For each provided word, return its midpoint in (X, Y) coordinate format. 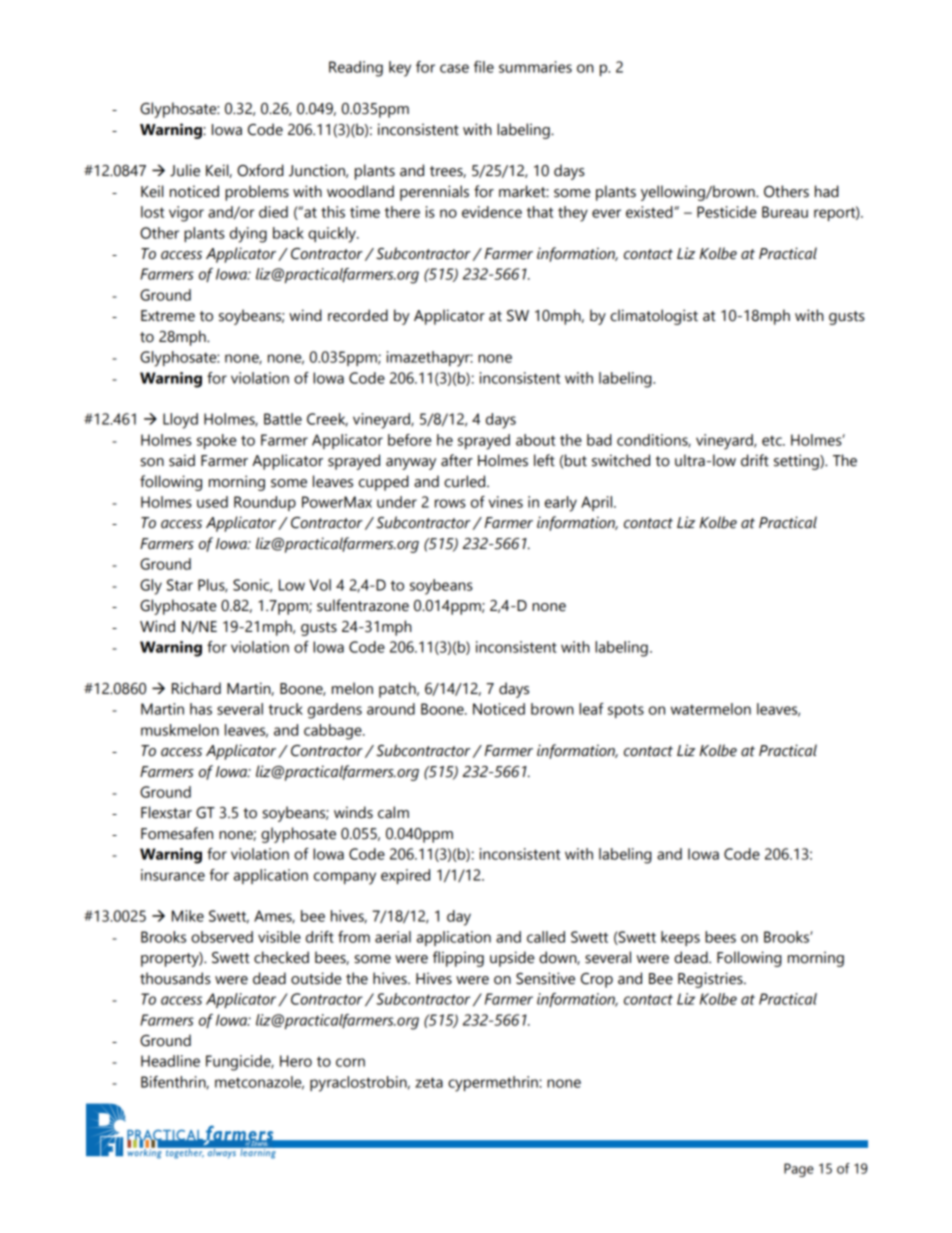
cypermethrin (494, 1084)
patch (398, 690)
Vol (320, 585)
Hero (296, 1061)
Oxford (260, 170)
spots (626, 711)
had (827, 191)
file (484, 67)
